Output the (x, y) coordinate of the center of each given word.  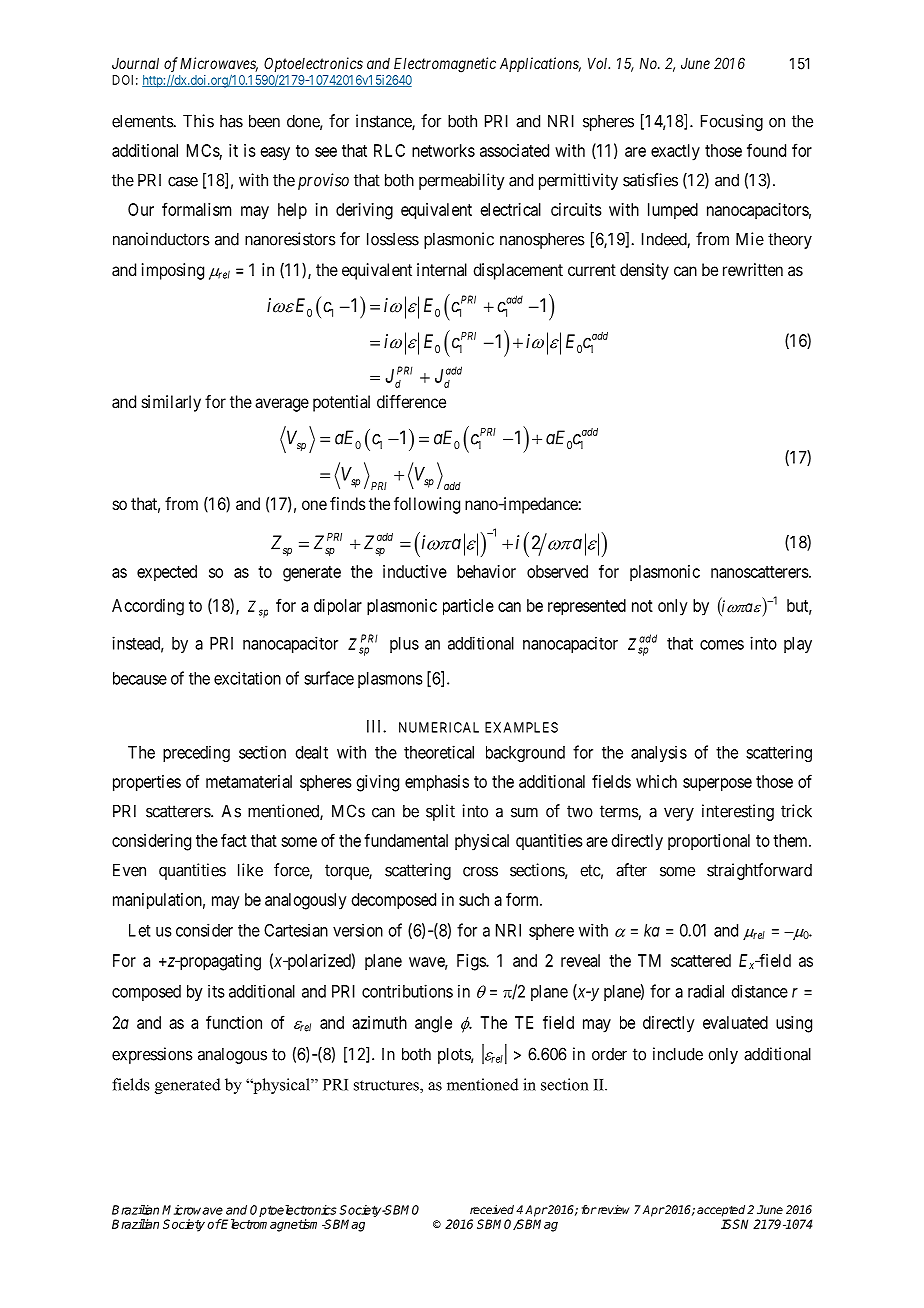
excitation (247, 678)
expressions (152, 1055)
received (492, 1209)
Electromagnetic (445, 65)
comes (722, 645)
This (198, 121)
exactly (675, 152)
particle (468, 607)
